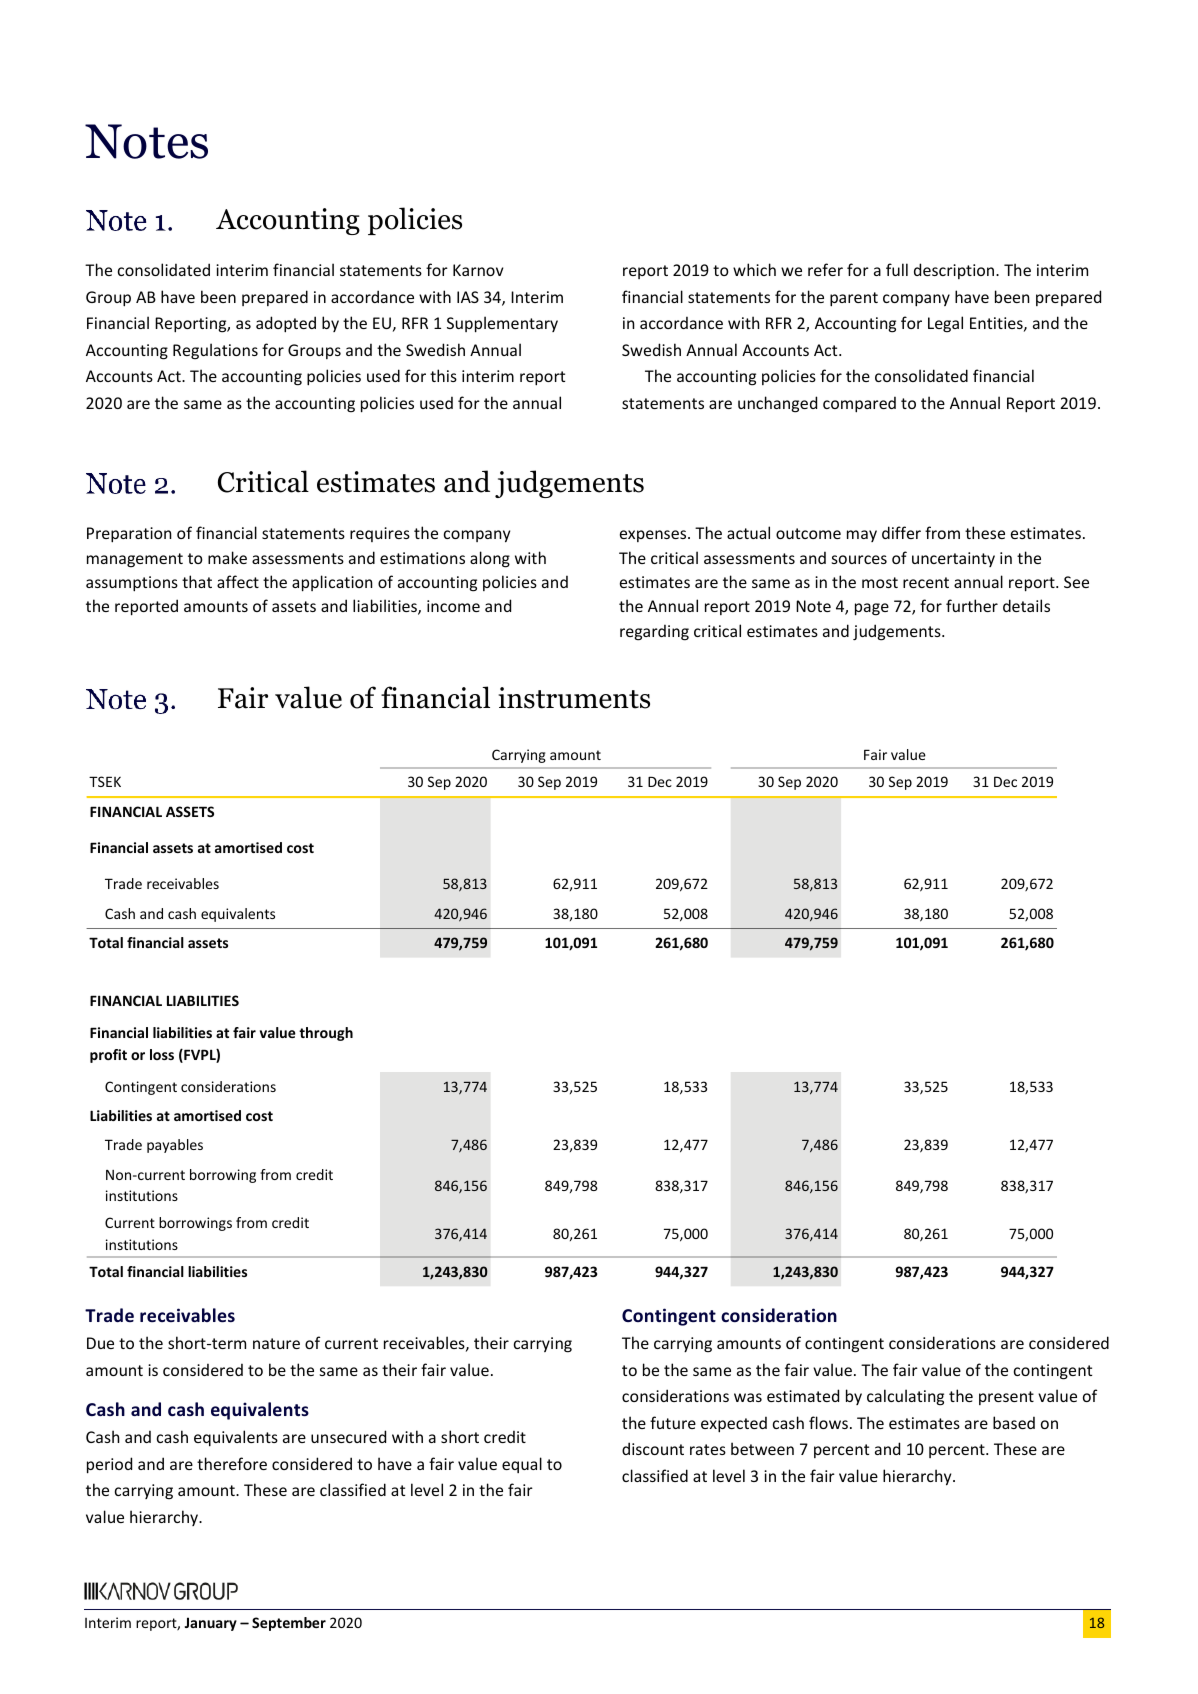 The width and height of the screenshot is (1198, 1694). Describe the element at coordinates (162, 1054) in the screenshot. I see `loss` at that location.
